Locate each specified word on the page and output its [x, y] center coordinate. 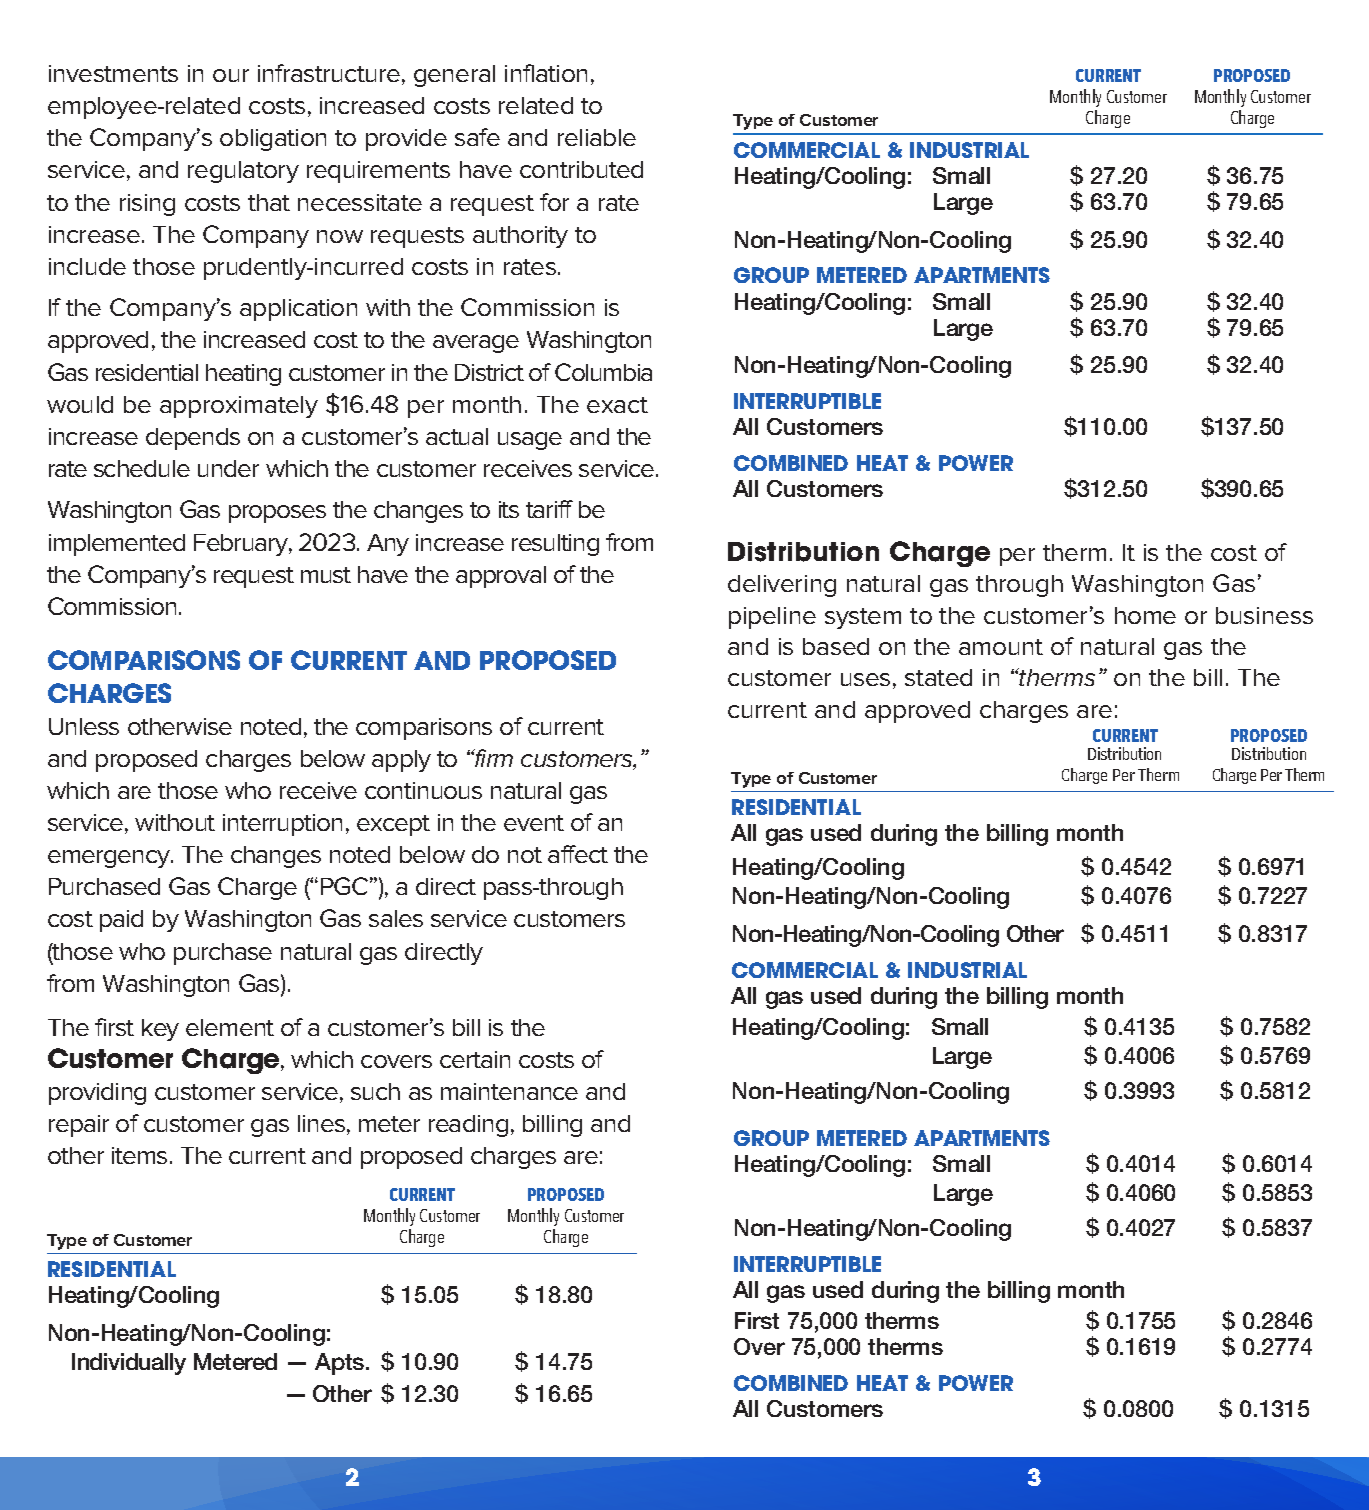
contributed [581, 169]
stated [938, 677]
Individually [129, 1364]
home [1145, 615]
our [231, 75]
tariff [549, 509]
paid [121, 921]
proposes [277, 514]
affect [578, 854]
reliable [597, 137]
